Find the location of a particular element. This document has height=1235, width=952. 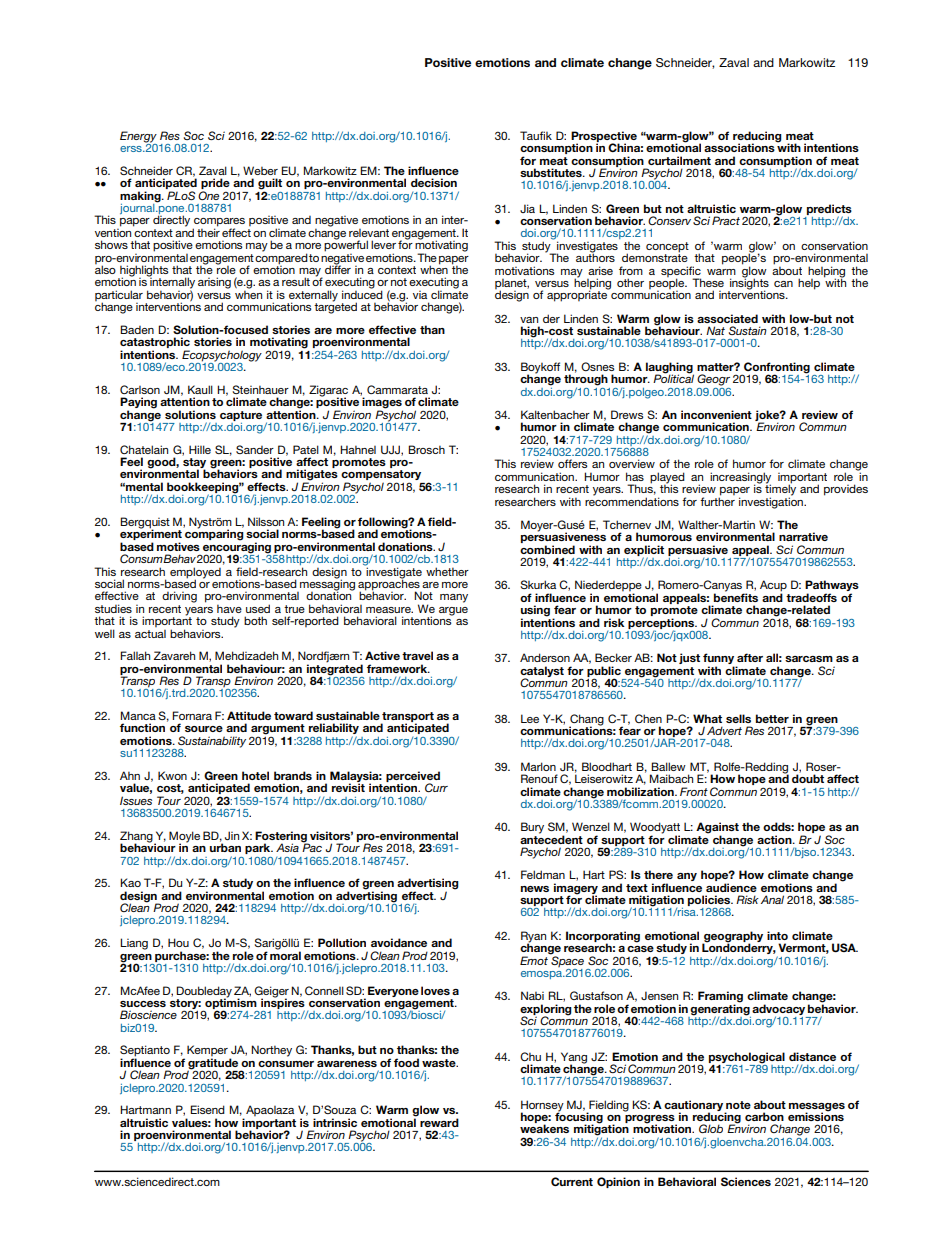

news is located at coordinates (535, 889).
